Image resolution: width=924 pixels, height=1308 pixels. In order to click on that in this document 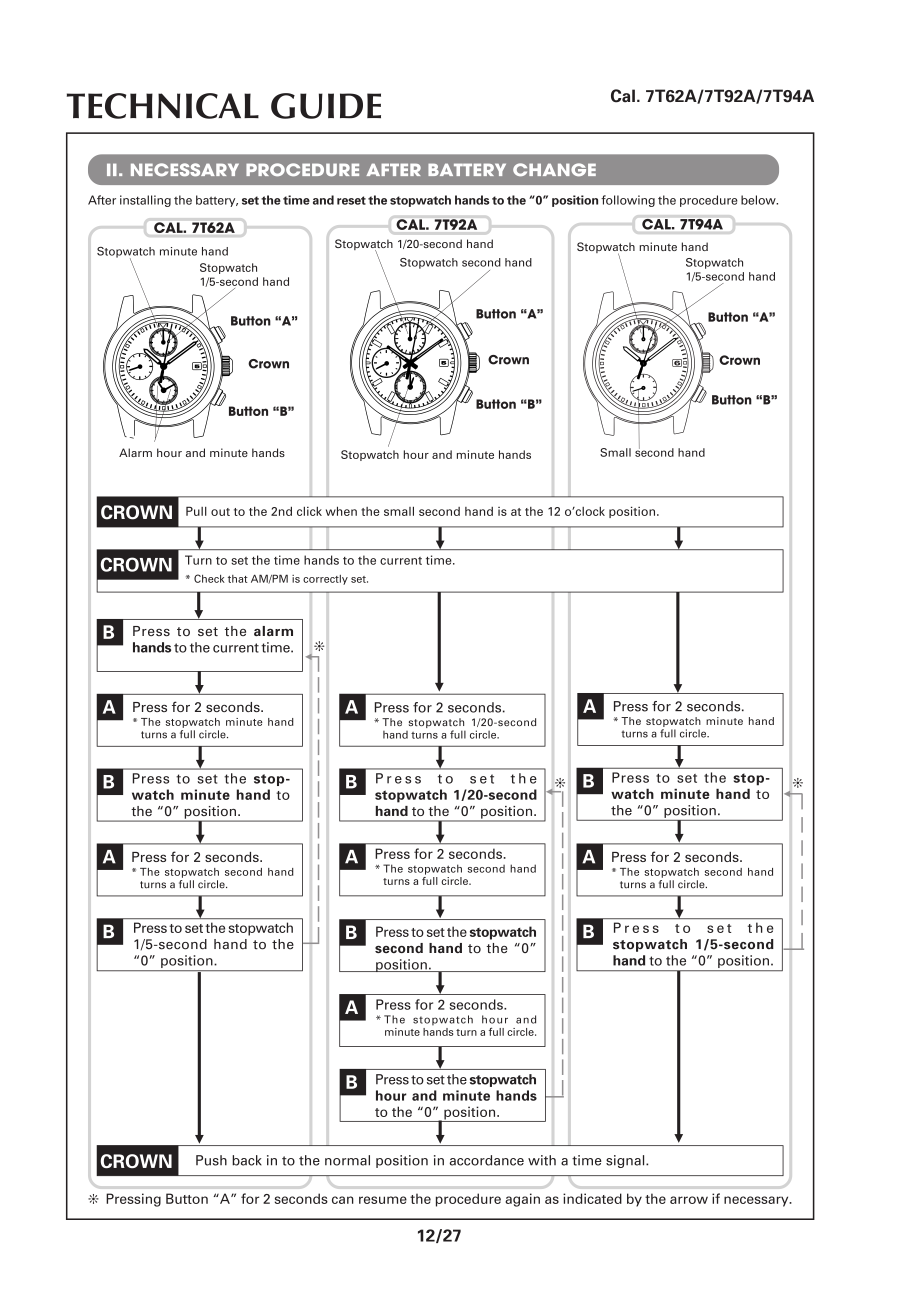, I will do `click(238, 579)`.
